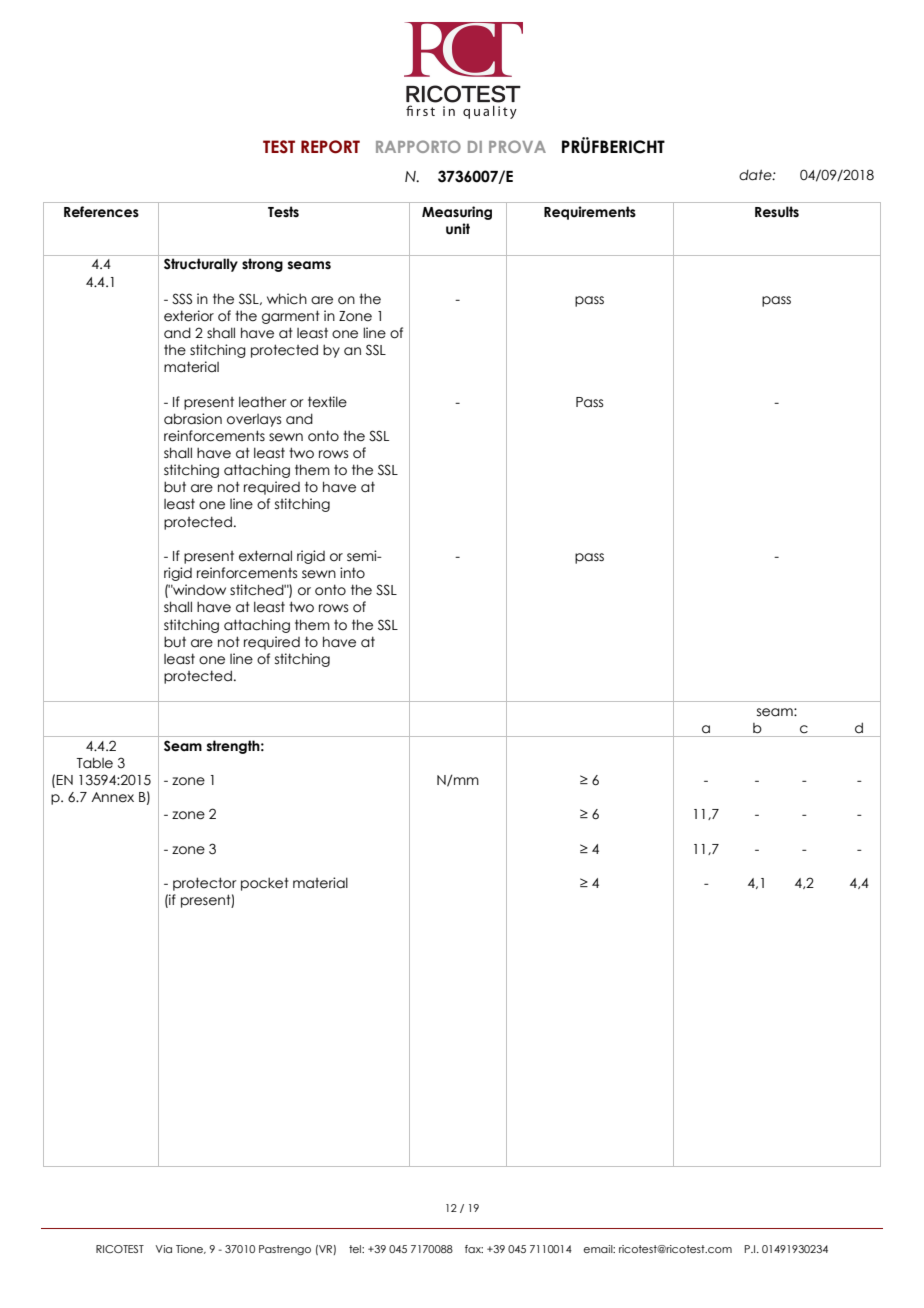 Image resolution: width=924 pixels, height=1308 pixels. What do you see at coordinates (352, 573) in the screenshot?
I see `into` at bounding box center [352, 573].
